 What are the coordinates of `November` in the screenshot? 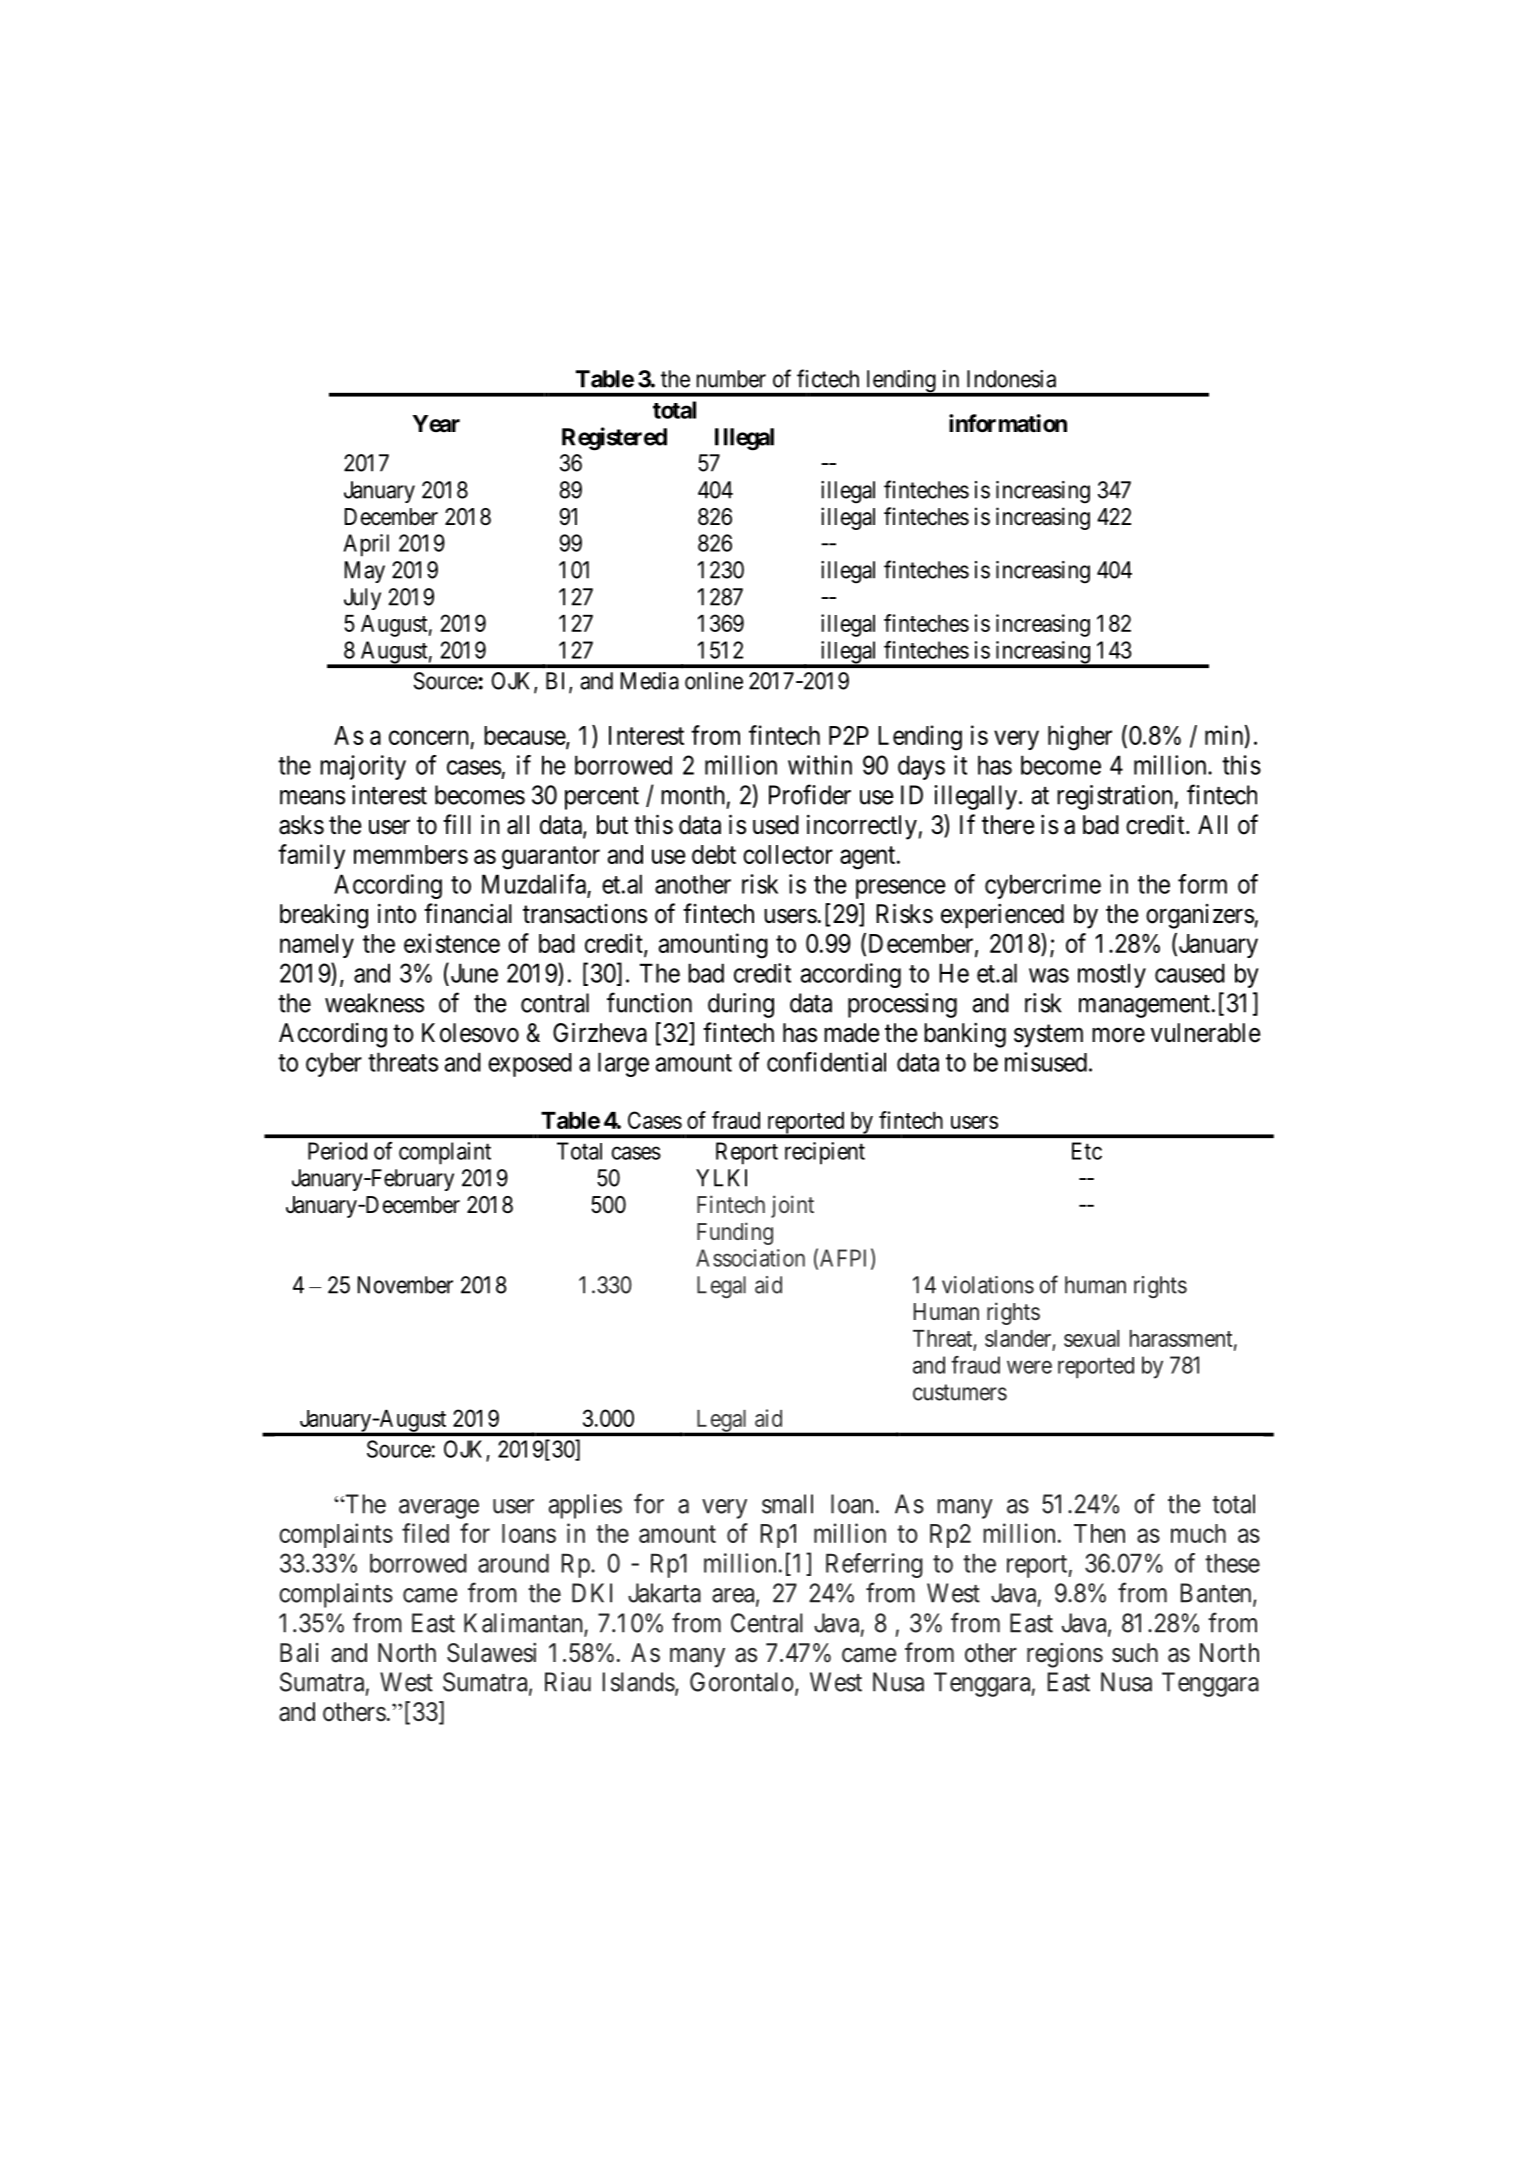 It's located at (405, 1285).
